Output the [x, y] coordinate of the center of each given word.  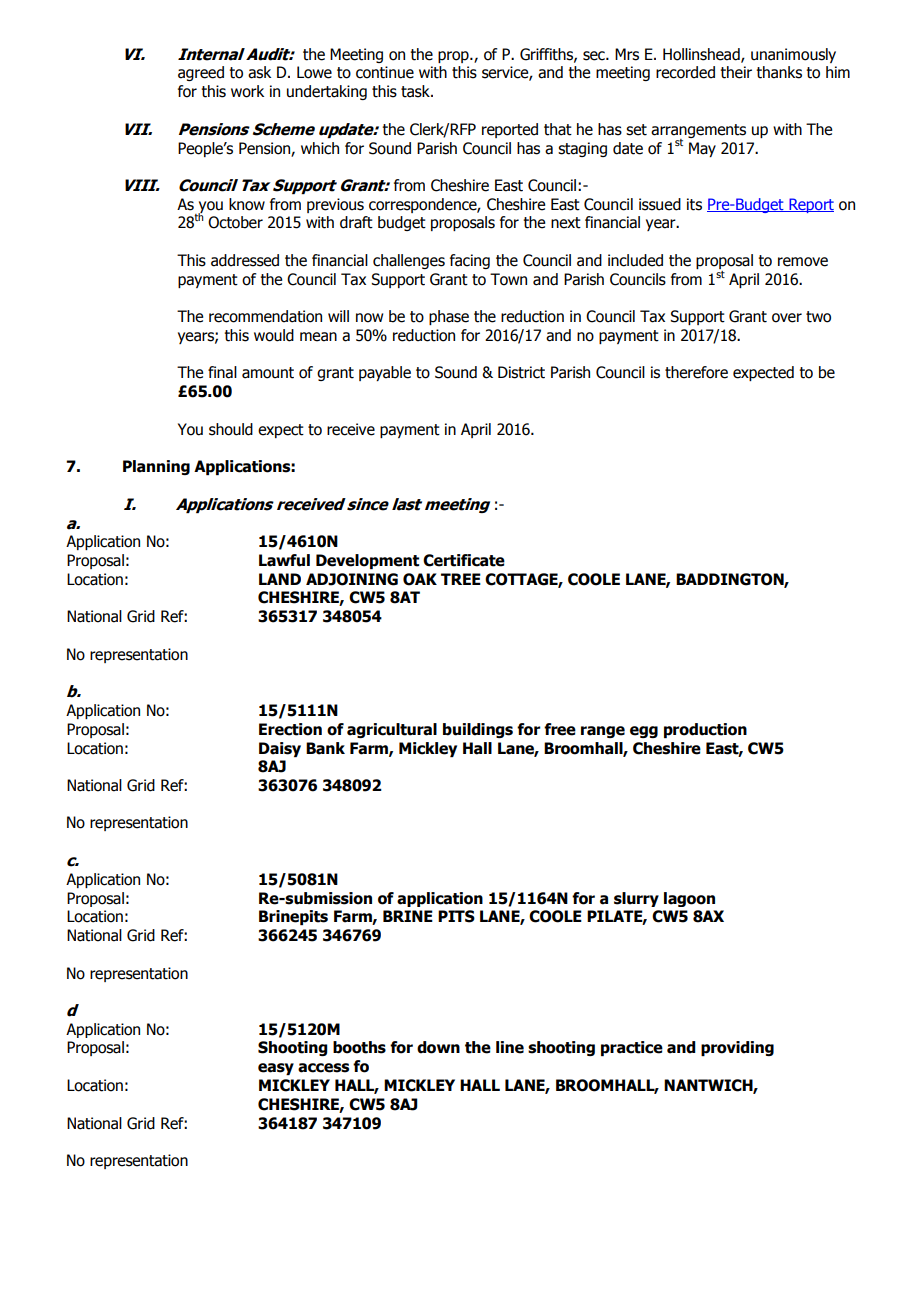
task [416, 91]
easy [276, 1069]
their [736, 72]
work [247, 91]
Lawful [284, 560]
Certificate [464, 560]
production [705, 730]
